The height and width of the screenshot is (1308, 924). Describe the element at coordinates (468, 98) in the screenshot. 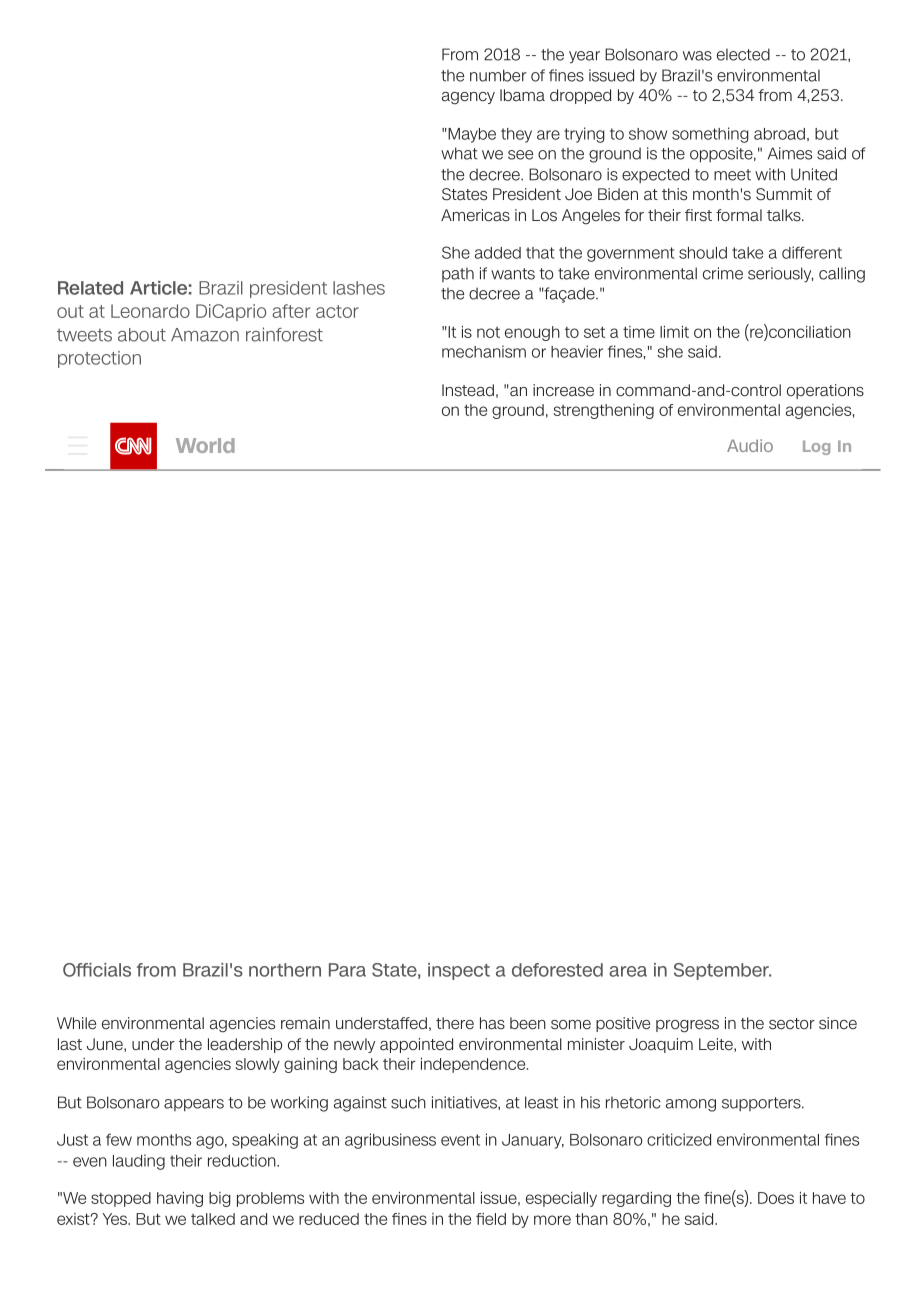

I see `agency` at that location.
